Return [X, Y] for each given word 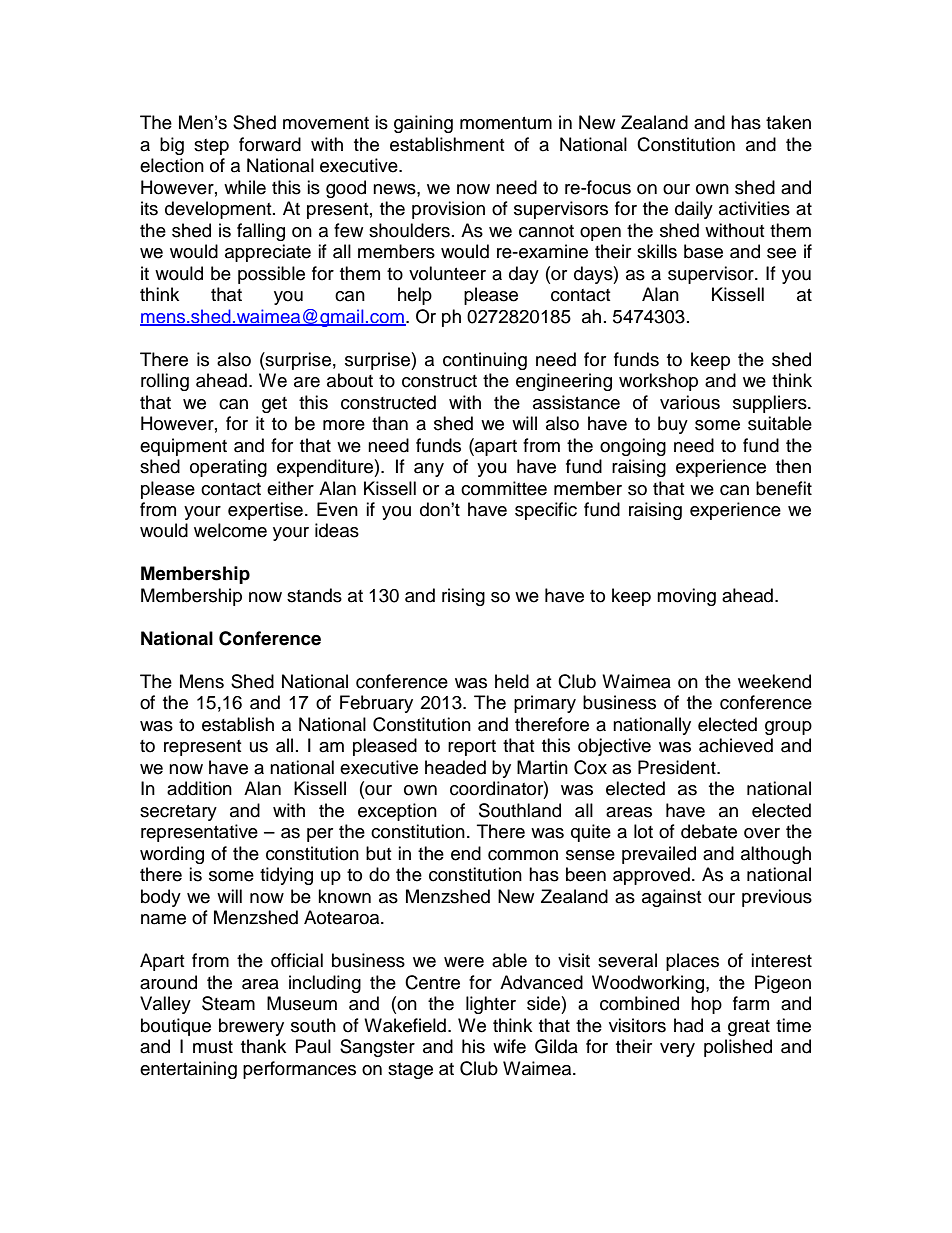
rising [463, 597]
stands [314, 595]
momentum [506, 123]
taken [788, 122]
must [213, 1047]
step [211, 147]
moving [686, 597]
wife [509, 1046]
